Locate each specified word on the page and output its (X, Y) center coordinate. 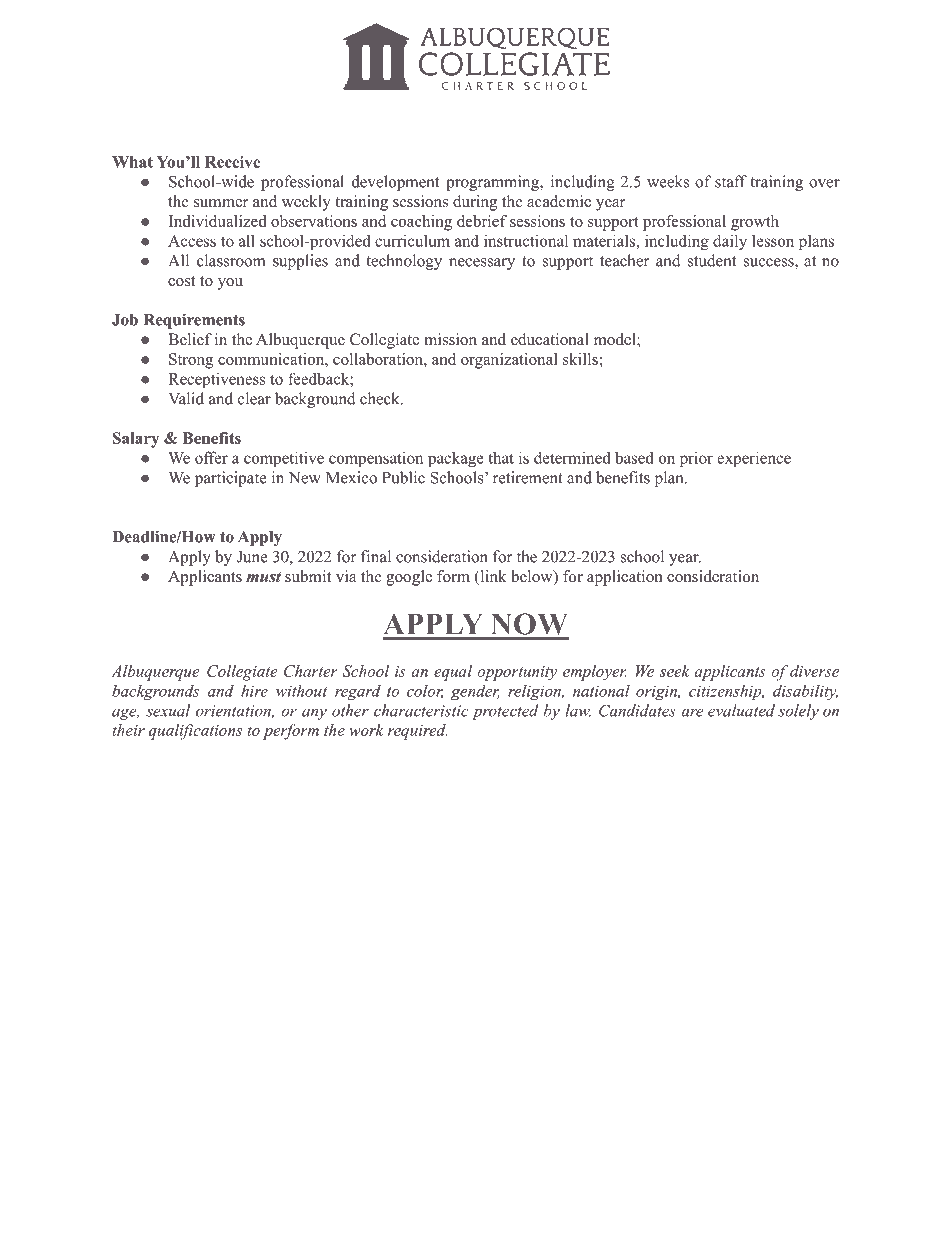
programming (493, 183)
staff (731, 181)
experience (754, 459)
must (263, 577)
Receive (232, 162)
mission (450, 339)
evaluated (741, 710)
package (456, 459)
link (492, 576)
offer (211, 457)
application (625, 578)
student (712, 260)
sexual (168, 710)
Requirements (194, 321)
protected (505, 712)
